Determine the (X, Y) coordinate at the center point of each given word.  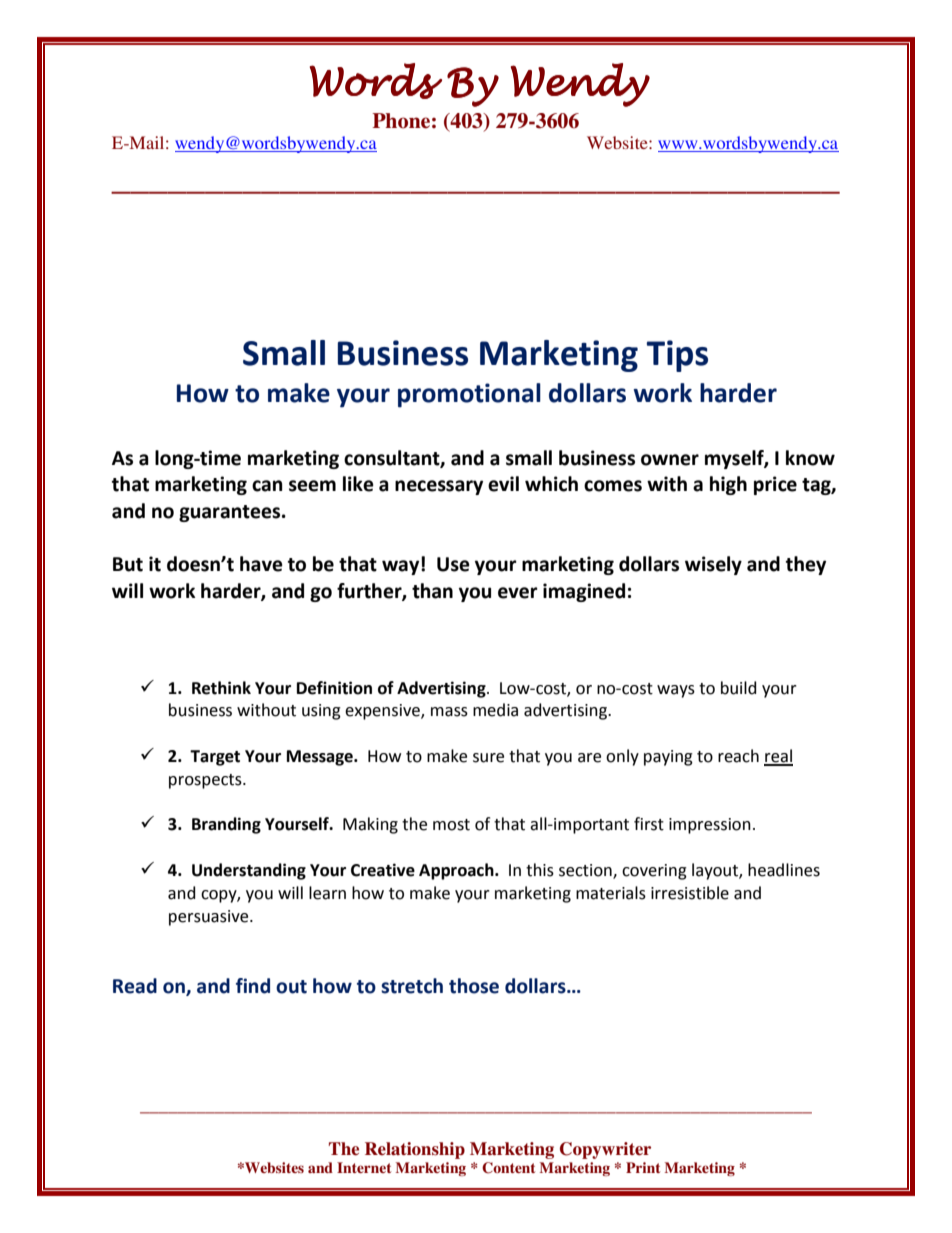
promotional (469, 395)
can (267, 486)
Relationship (415, 1150)
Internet (364, 1167)
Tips (677, 356)
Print (643, 1167)
